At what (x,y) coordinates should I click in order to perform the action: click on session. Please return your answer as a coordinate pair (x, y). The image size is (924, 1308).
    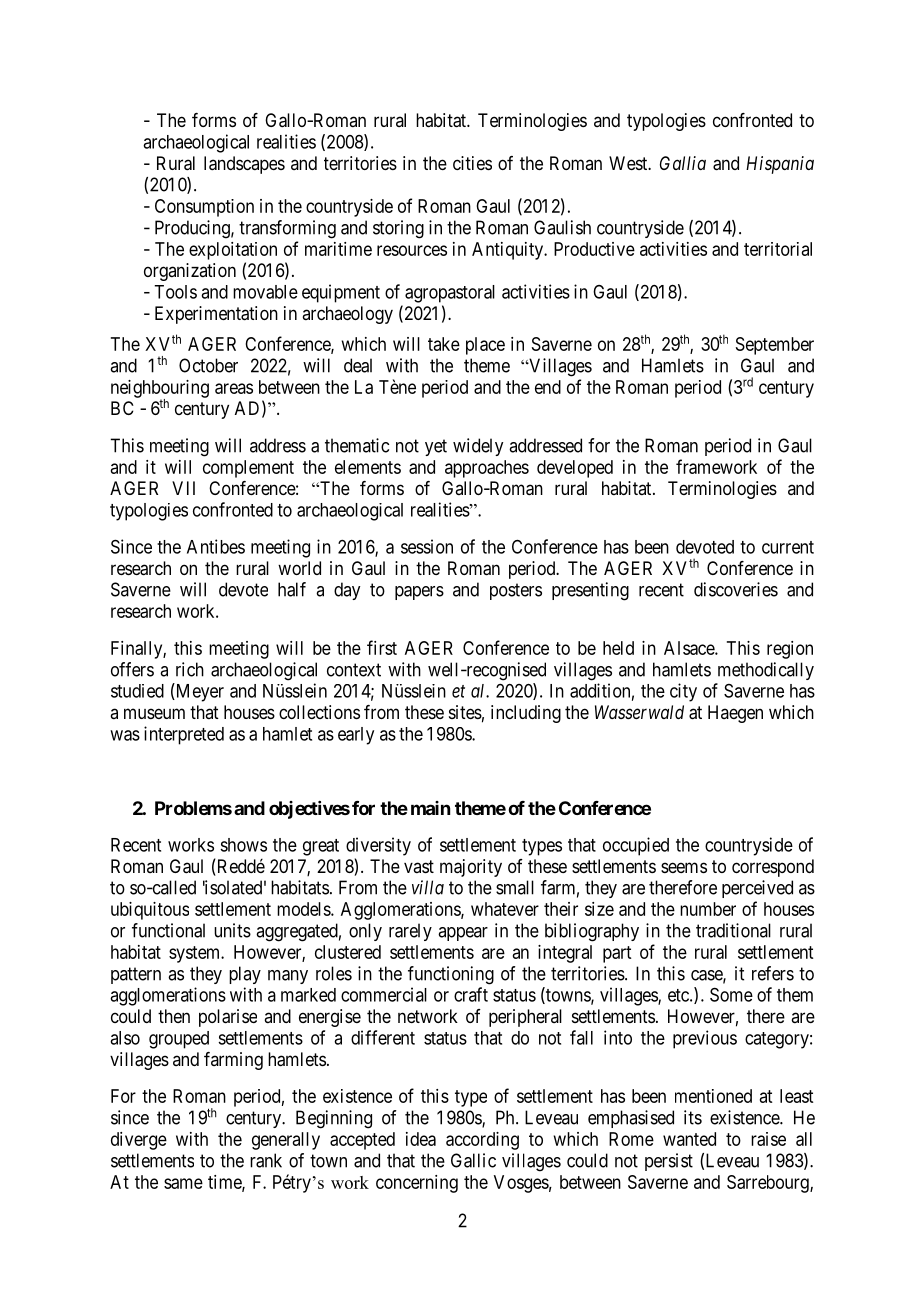
    Looking at the image, I should click on (427, 546).
